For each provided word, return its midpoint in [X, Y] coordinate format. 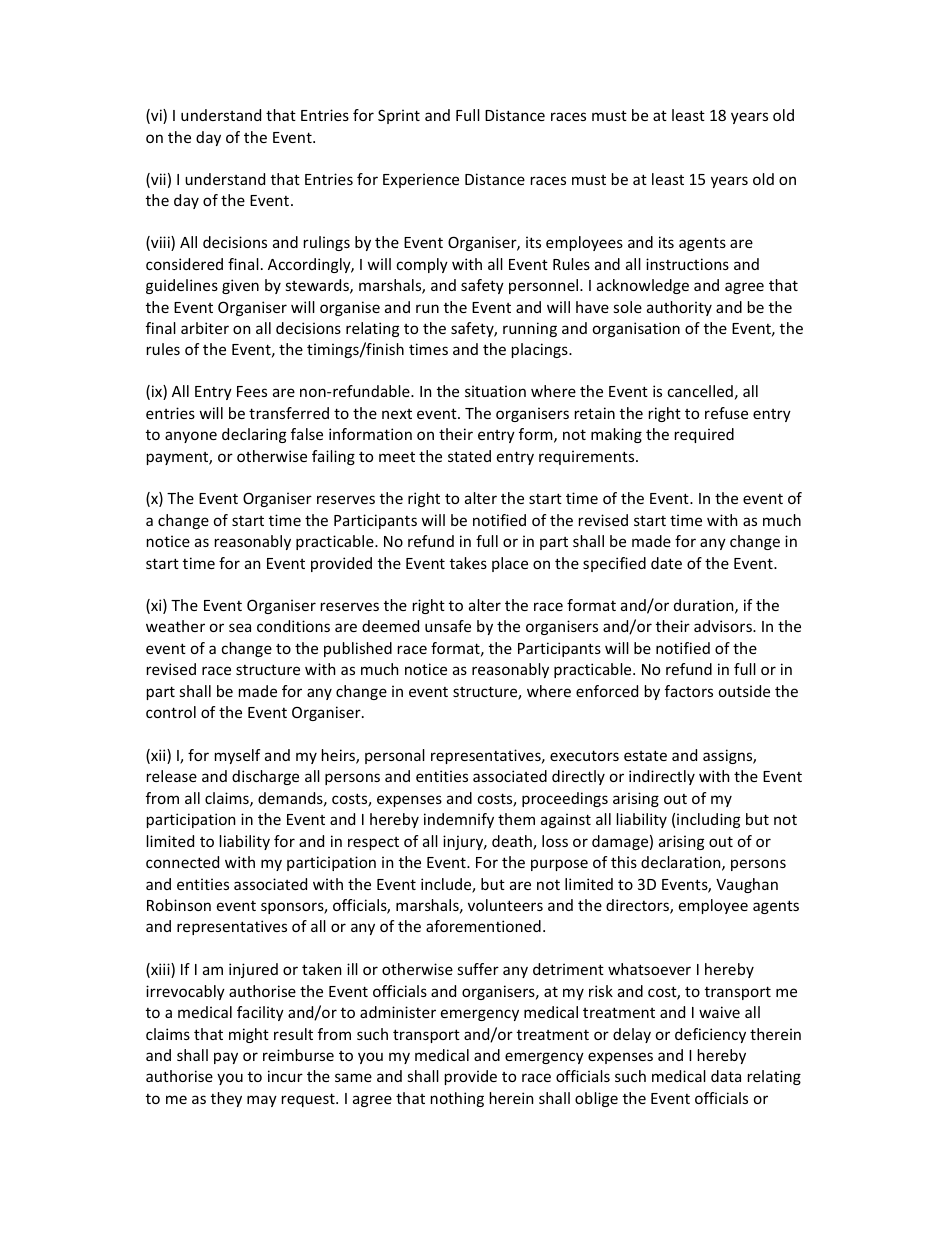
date [666, 563]
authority [679, 308]
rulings [327, 243]
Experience [421, 180]
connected [182, 862]
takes [468, 563]
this [624, 862]
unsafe [448, 626]
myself [237, 756]
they [226, 1099]
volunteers [505, 905]
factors [689, 691]
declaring [254, 435]
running [530, 329]
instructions [687, 264]
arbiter [205, 328]
